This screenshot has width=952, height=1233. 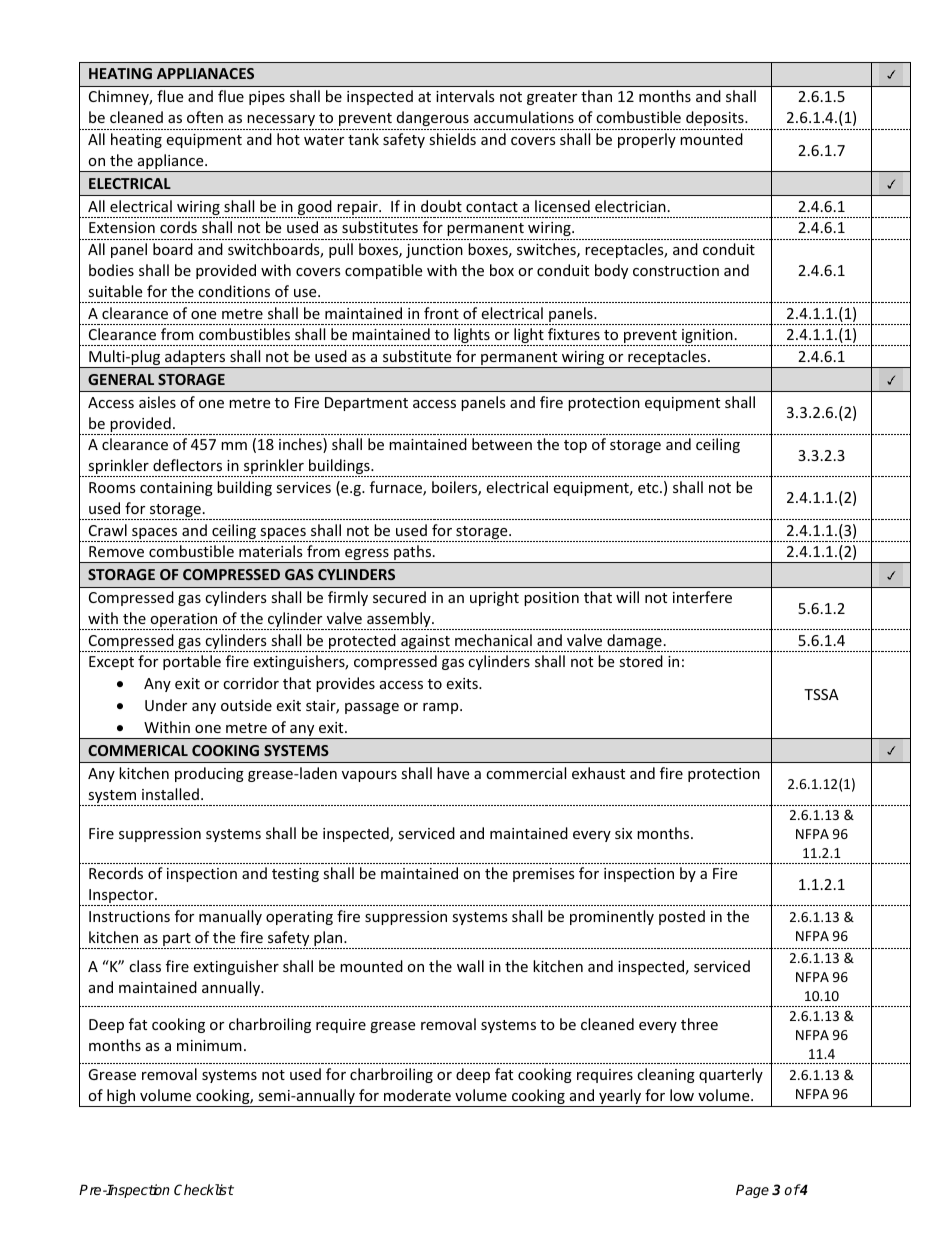 I want to click on Checklist, so click(x=204, y=1189).
